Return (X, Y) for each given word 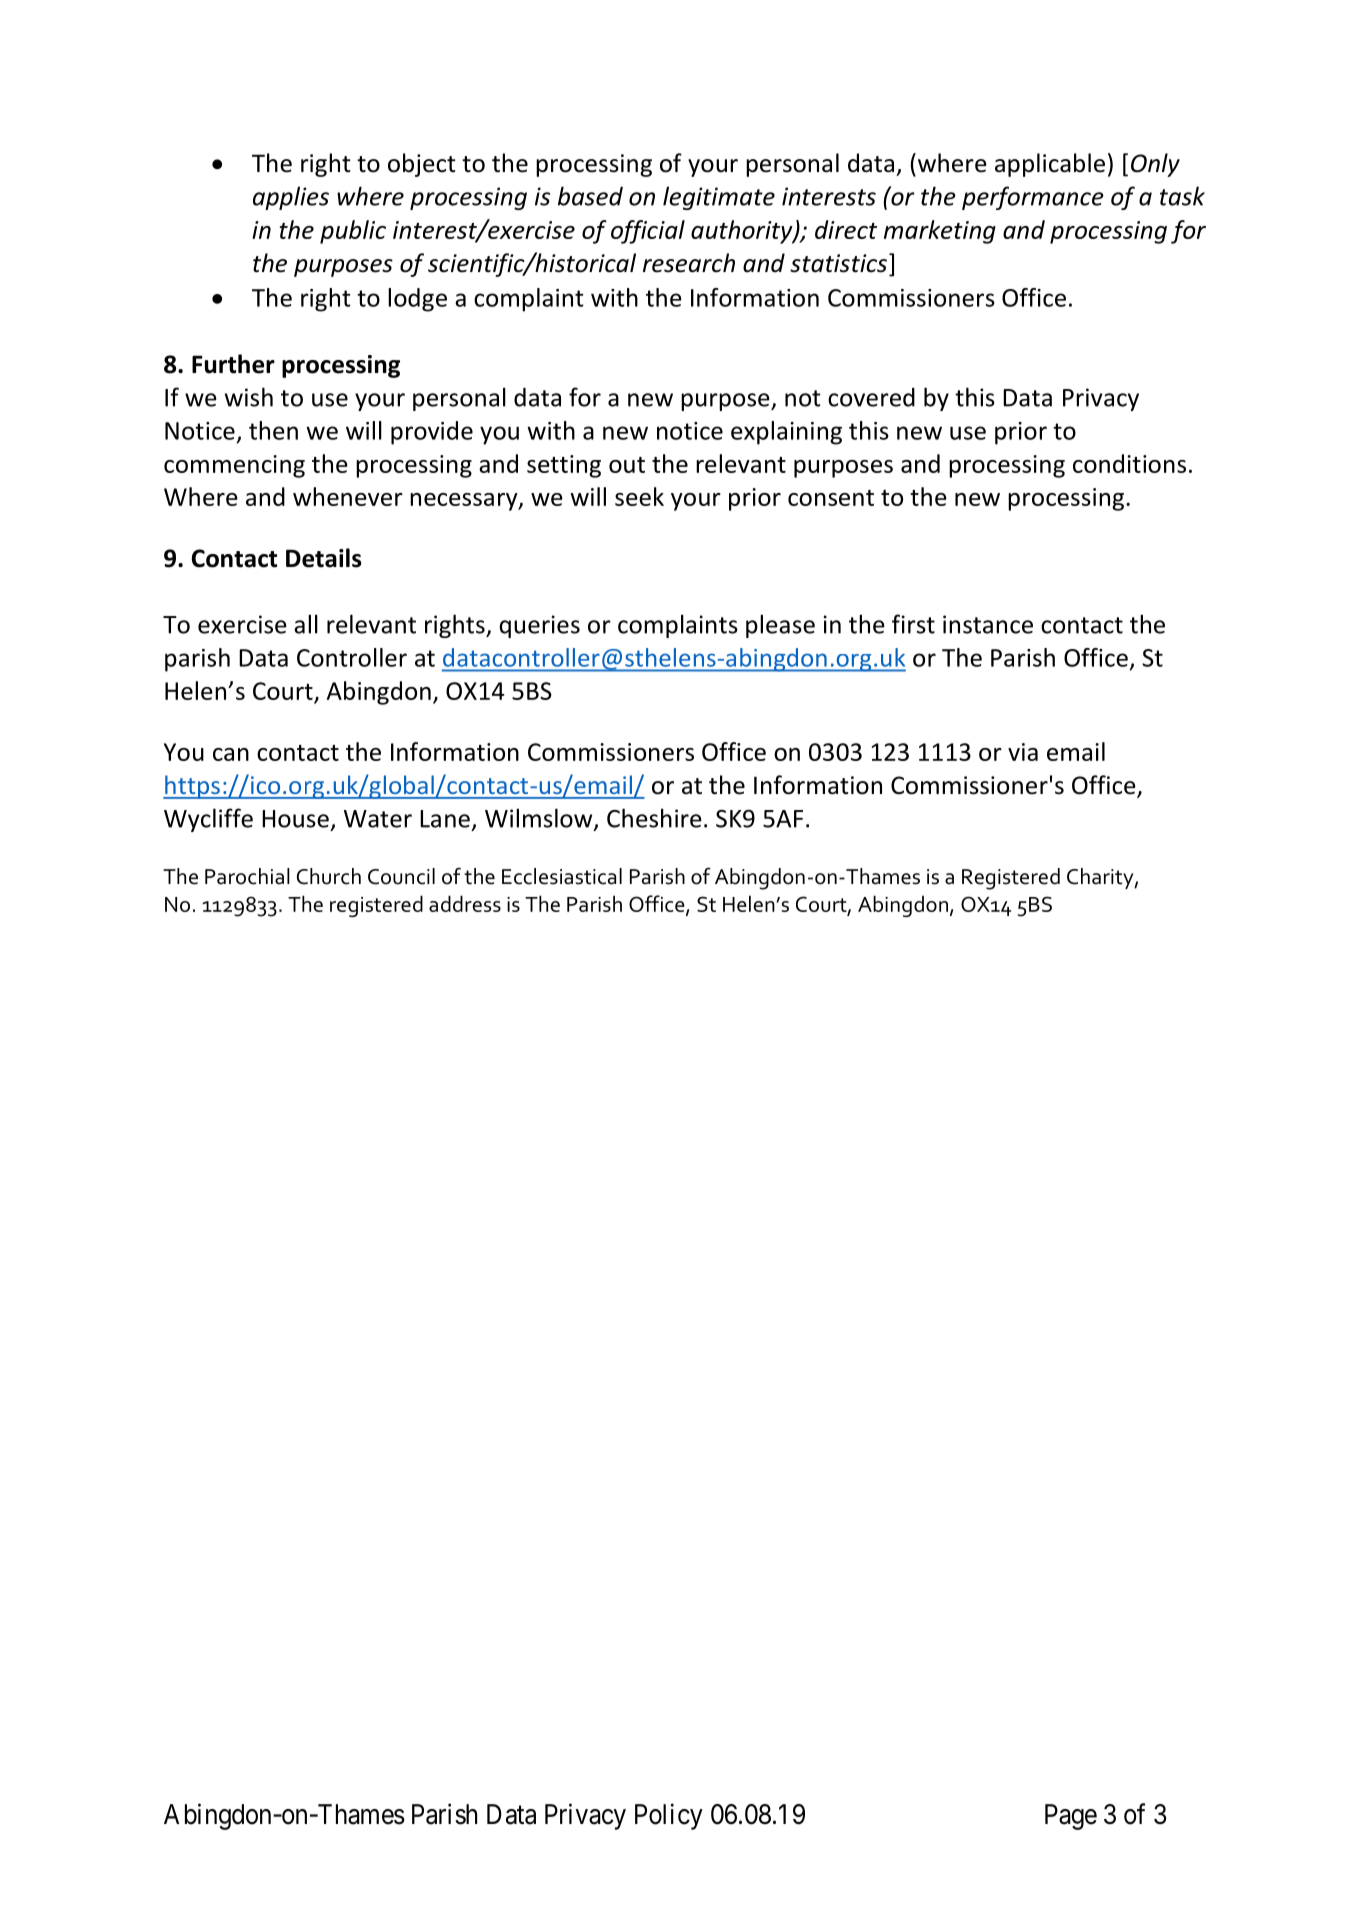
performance (1033, 198)
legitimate (719, 198)
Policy (669, 1816)
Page (1071, 1817)
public (353, 232)
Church (329, 876)
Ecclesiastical (562, 876)
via (1023, 752)
